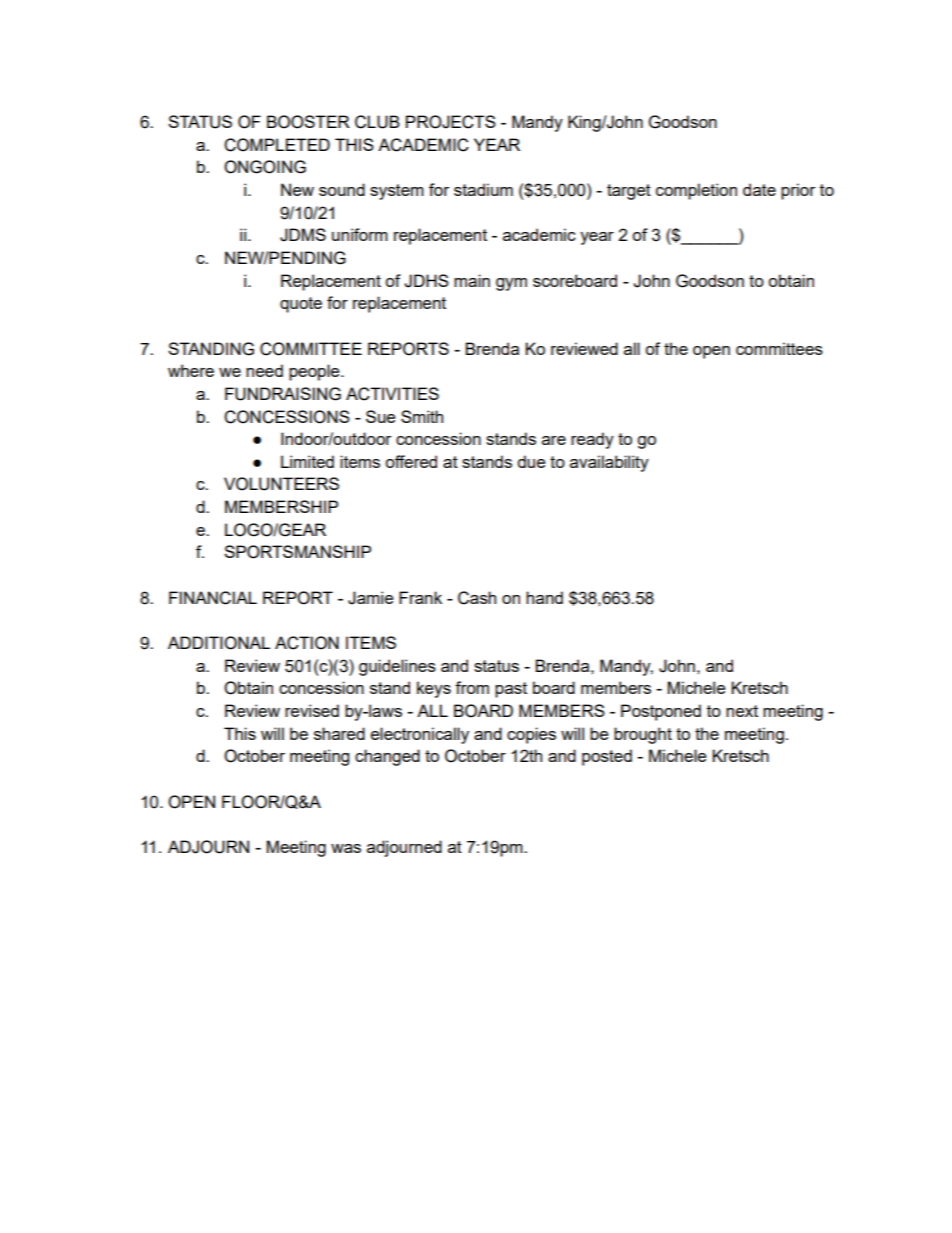 The image size is (952, 1233). What do you see at coordinates (346, 848) in the page?
I see `was` at bounding box center [346, 848].
